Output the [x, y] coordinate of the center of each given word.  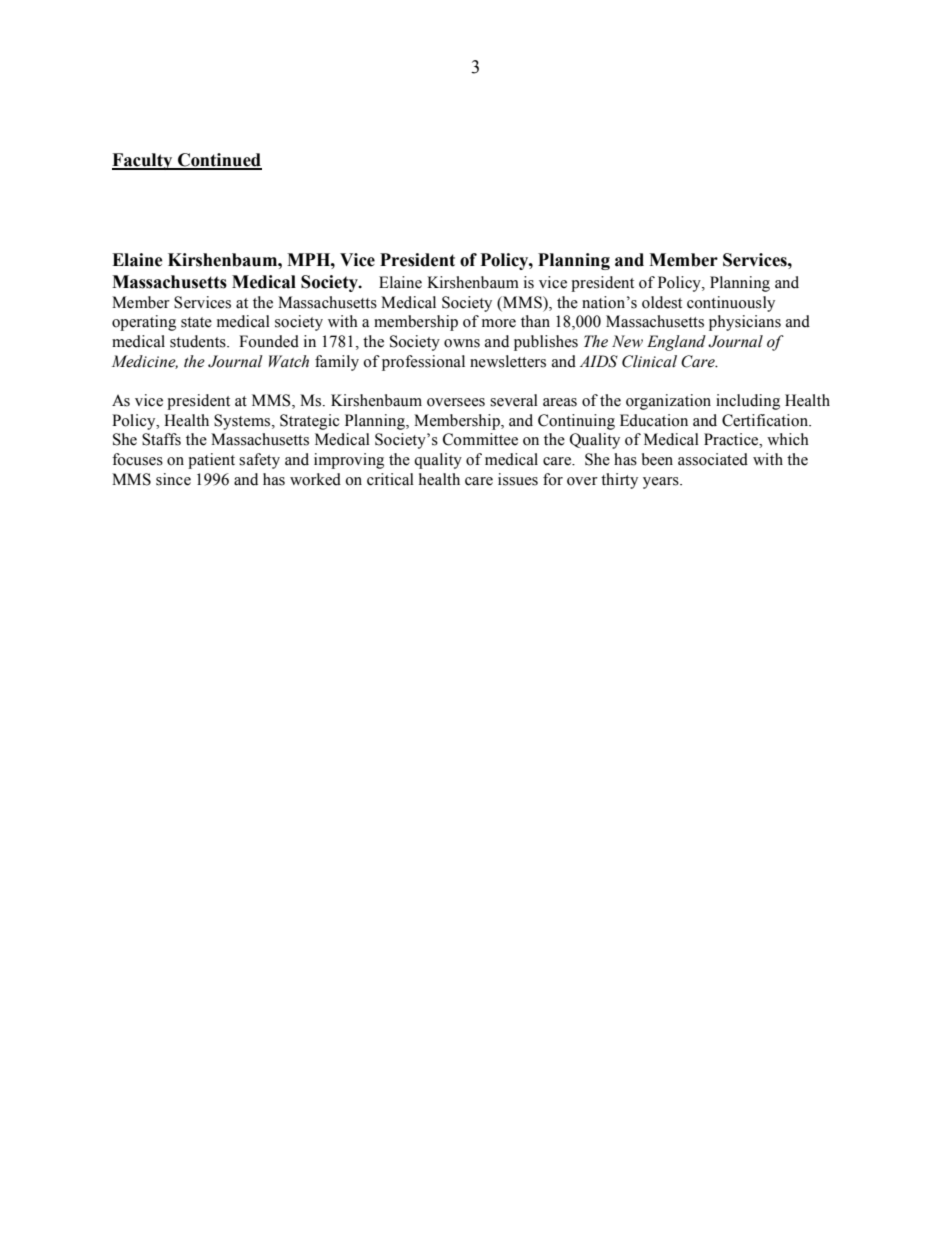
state [196, 322]
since [173, 479]
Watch [289, 361]
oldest [662, 302]
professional [423, 363]
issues [518, 479]
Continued [219, 161]
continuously [731, 304]
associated [713, 459]
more [499, 323]
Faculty [143, 161]
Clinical [649, 361]
